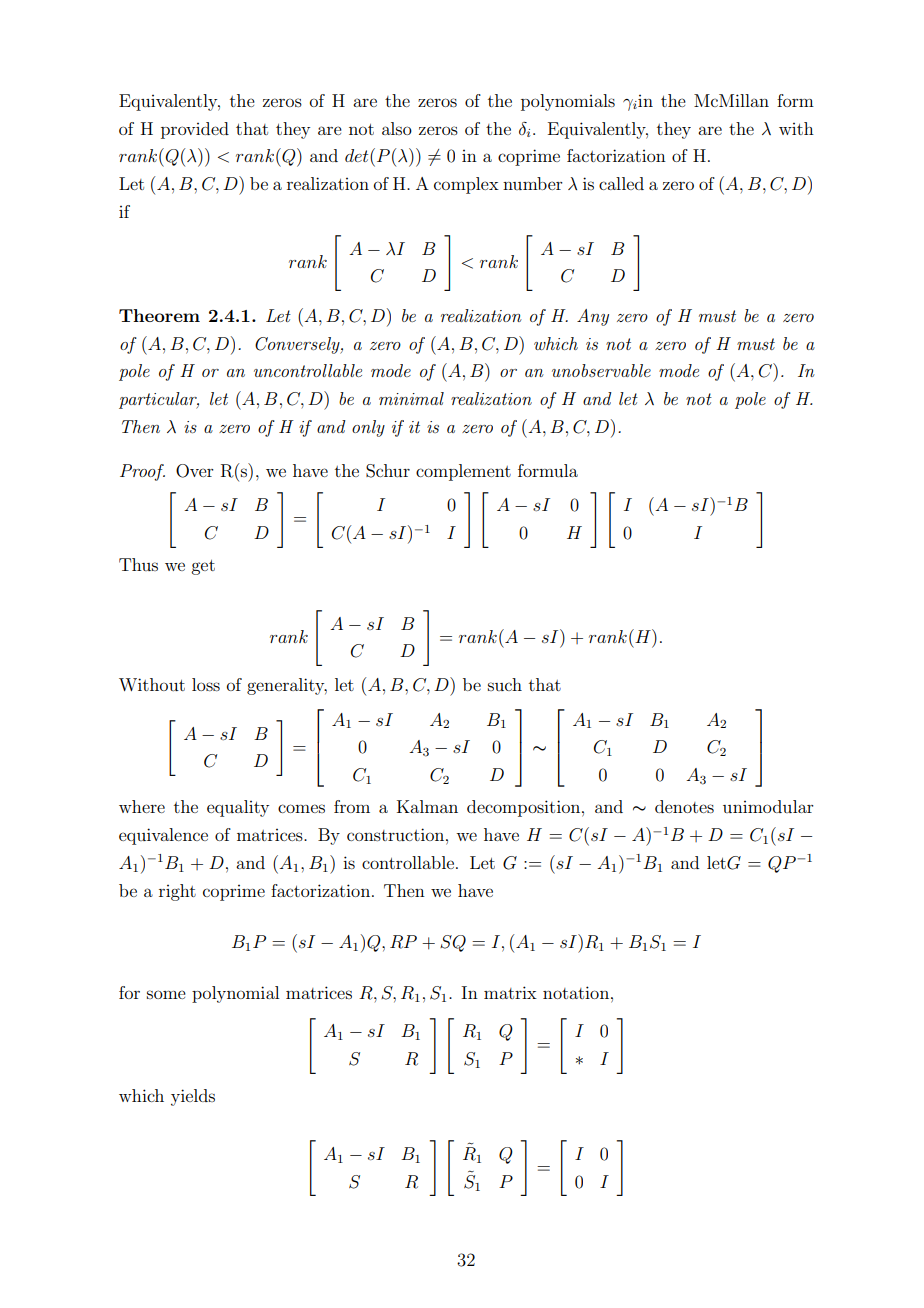 This page has width=924, height=1308. Describe the element at coordinates (510, 992) in the page. I see `matrix` at that location.
